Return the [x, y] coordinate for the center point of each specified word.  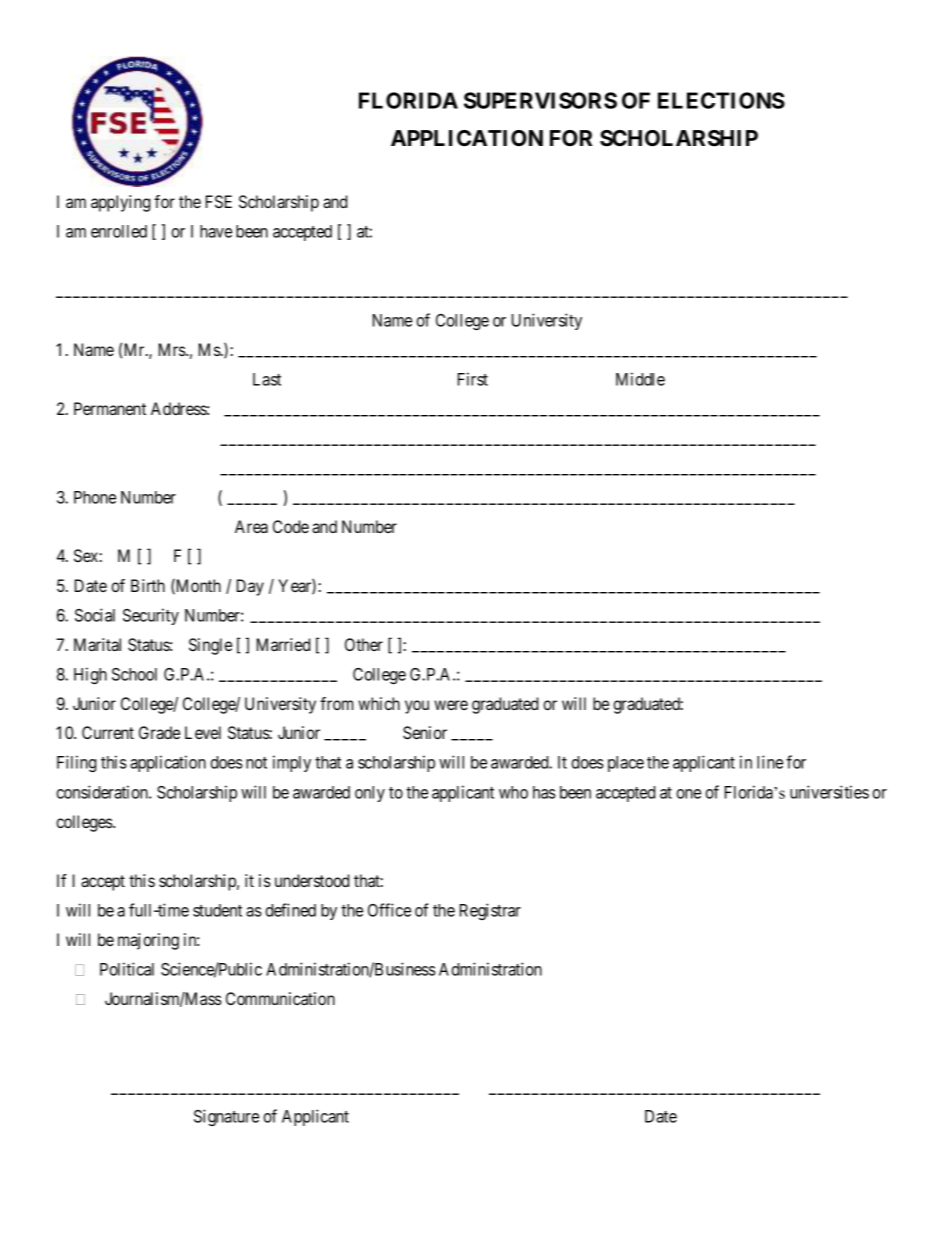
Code [291, 526]
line [770, 762]
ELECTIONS [721, 100]
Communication [280, 998]
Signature [226, 1117]
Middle [640, 379]
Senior [425, 733]
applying [120, 203]
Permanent [110, 408]
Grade [159, 732]
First [473, 379]
